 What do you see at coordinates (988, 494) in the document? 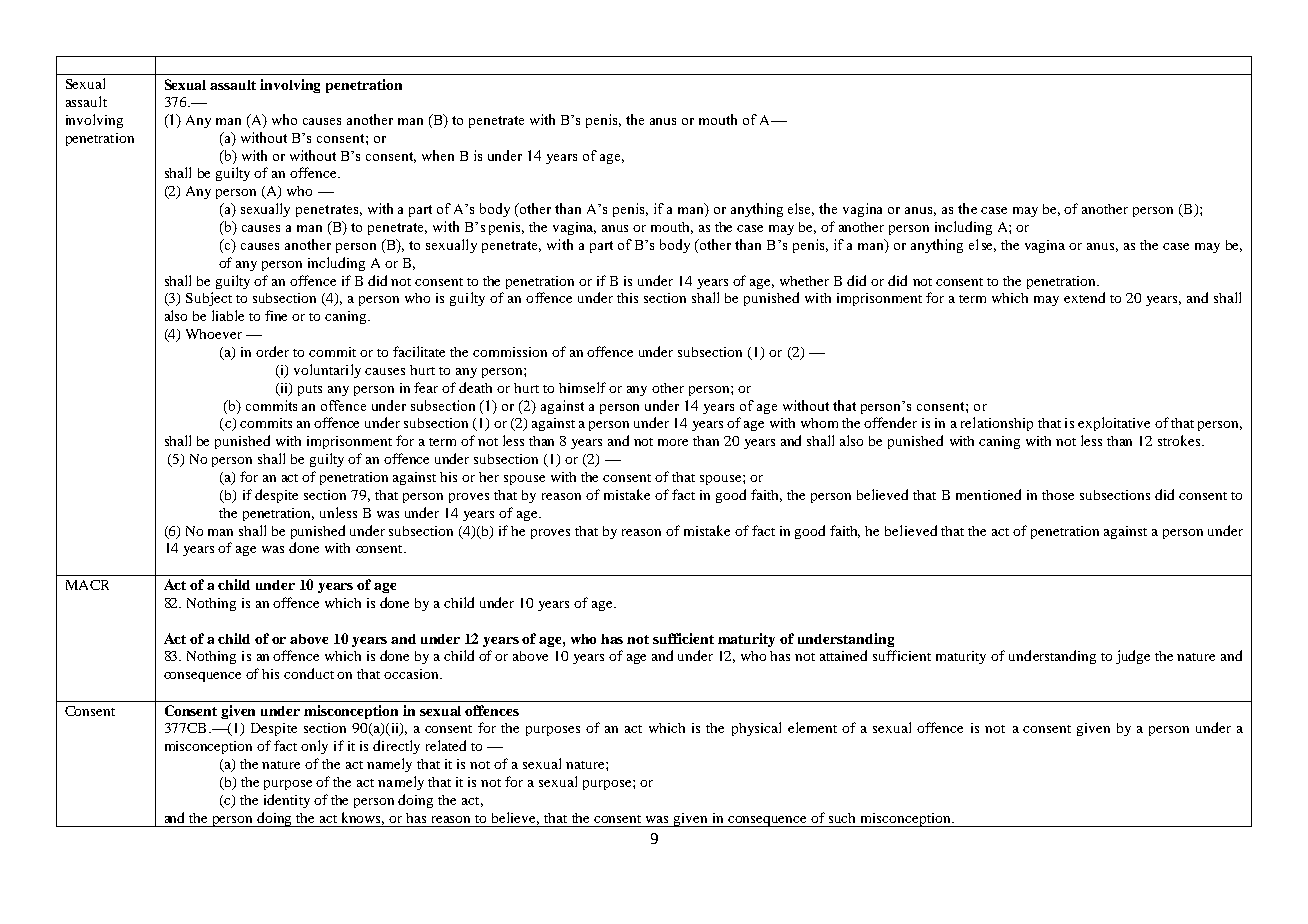
I see `mentioned` at bounding box center [988, 494].
